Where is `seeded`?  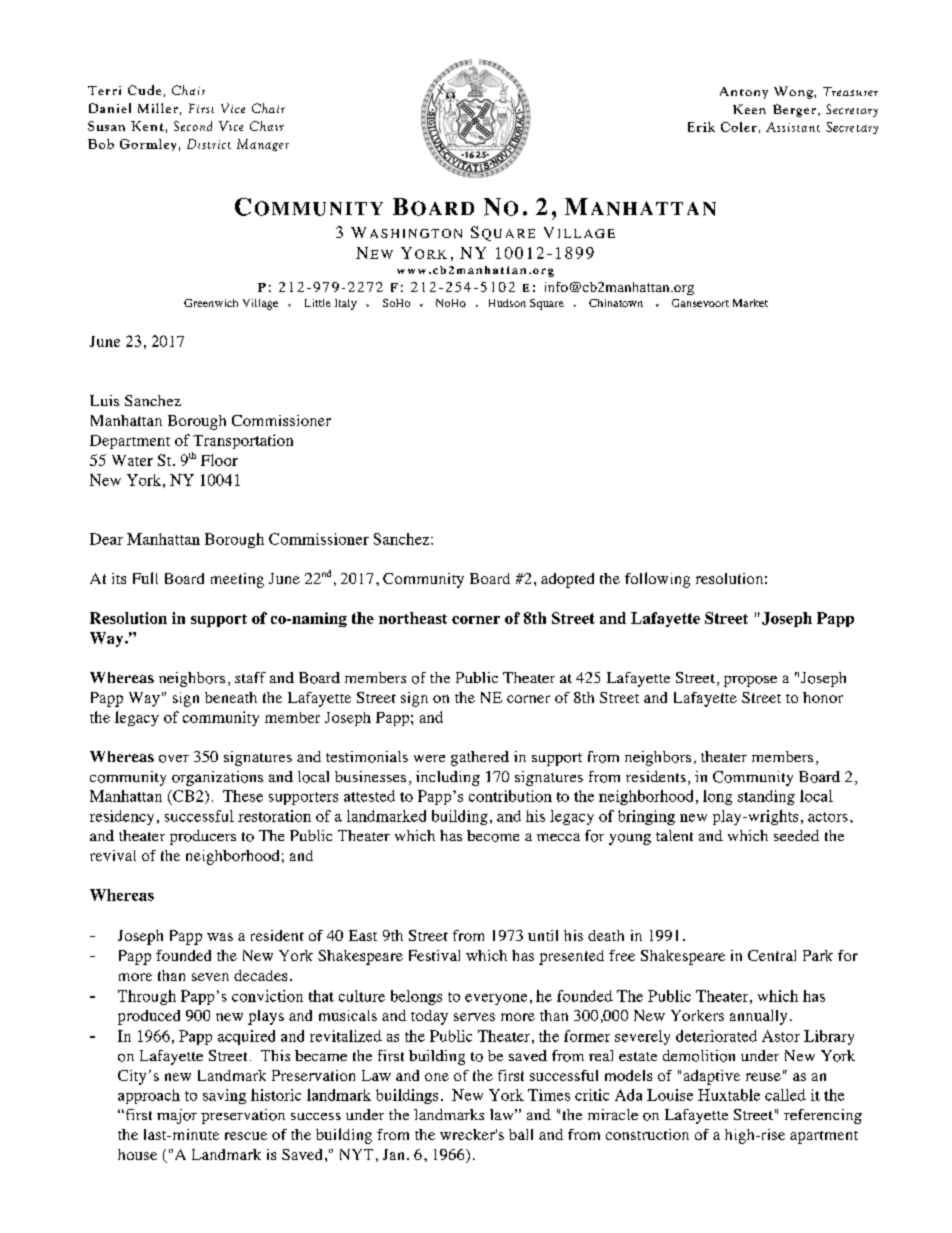 seeded is located at coordinates (796, 835).
